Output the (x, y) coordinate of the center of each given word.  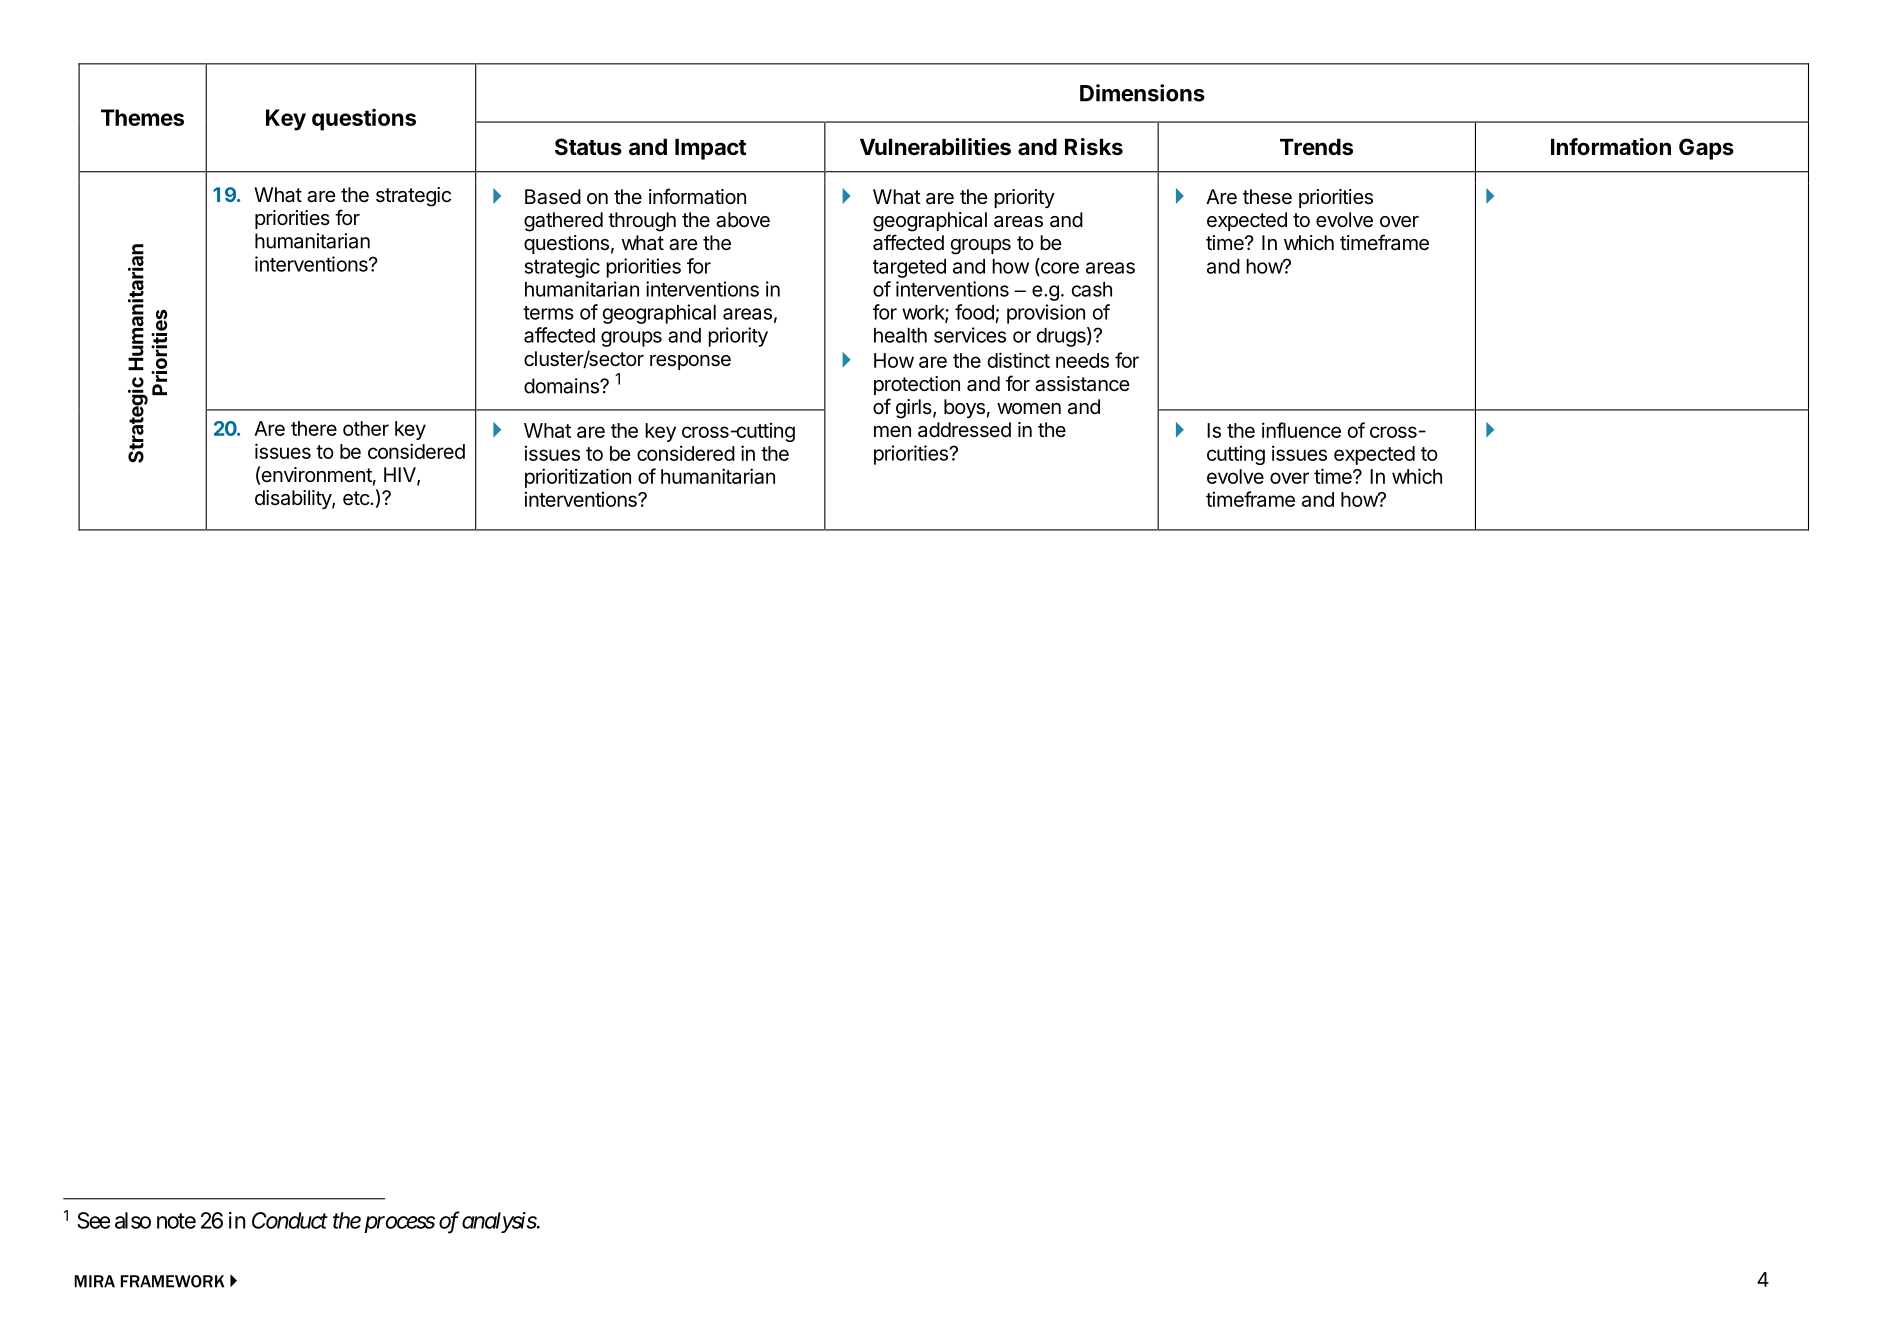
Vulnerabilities (935, 147)
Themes (142, 117)
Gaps (1706, 149)
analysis (499, 1222)
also (133, 1220)
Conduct (290, 1220)
